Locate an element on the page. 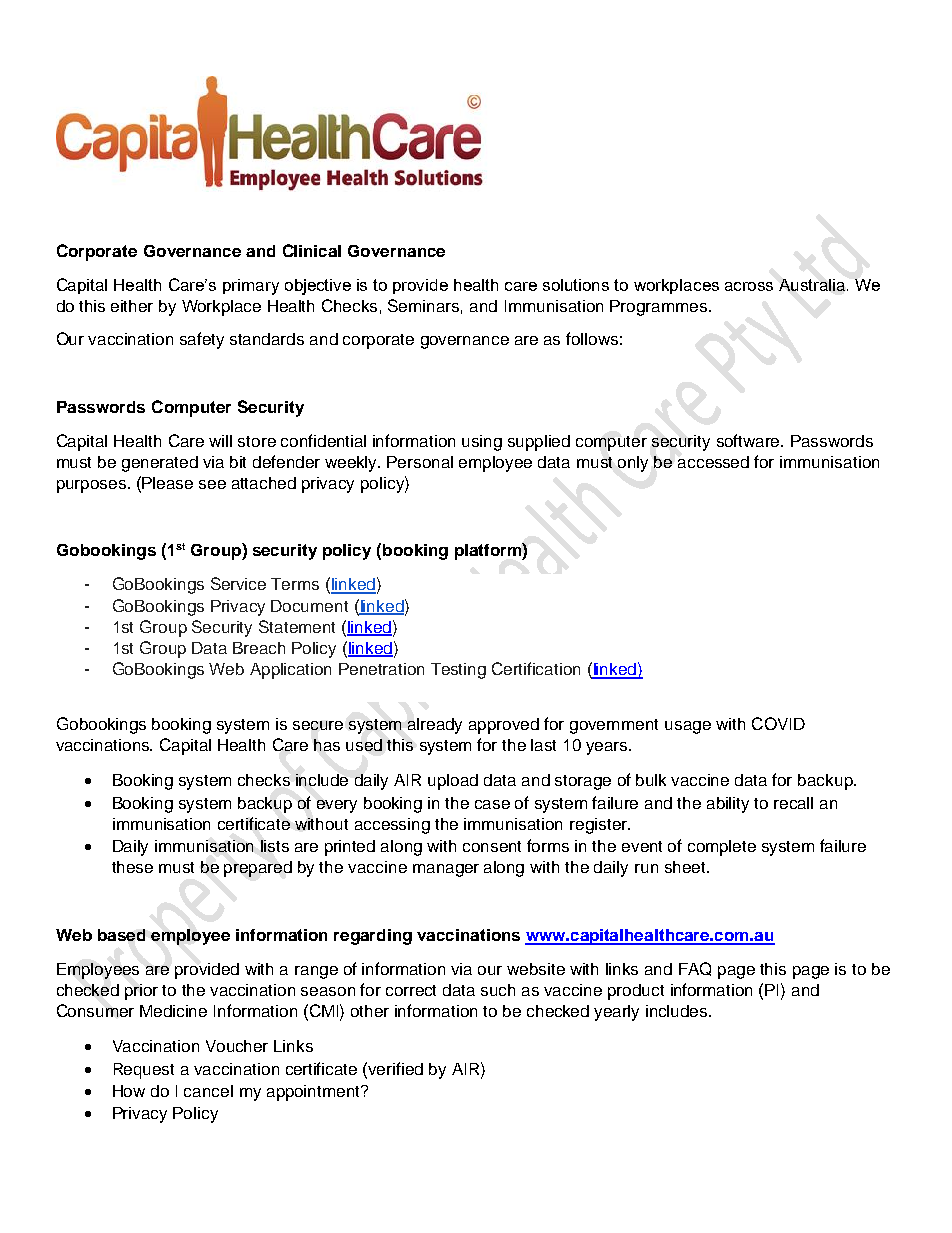 The width and height of the image is (952, 1233). Request is located at coordinates (144, 1071).
